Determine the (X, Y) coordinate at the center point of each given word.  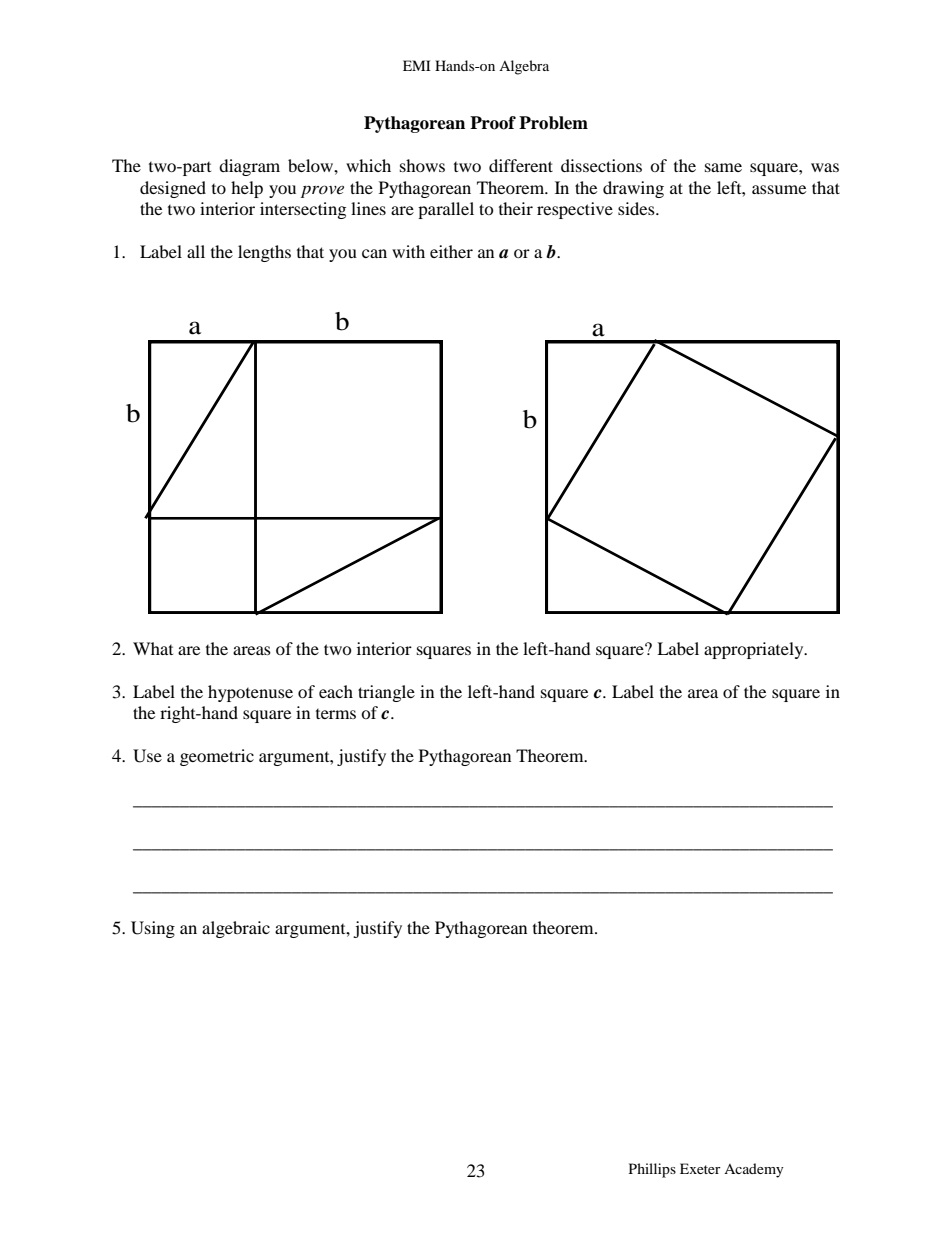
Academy (754, 1170)
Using (153, 929)
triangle (386, 693)
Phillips (652, 1170)
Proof (493, 123)
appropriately (755, 650)
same (723, 167)
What (153, 648)
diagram (249, 167)
